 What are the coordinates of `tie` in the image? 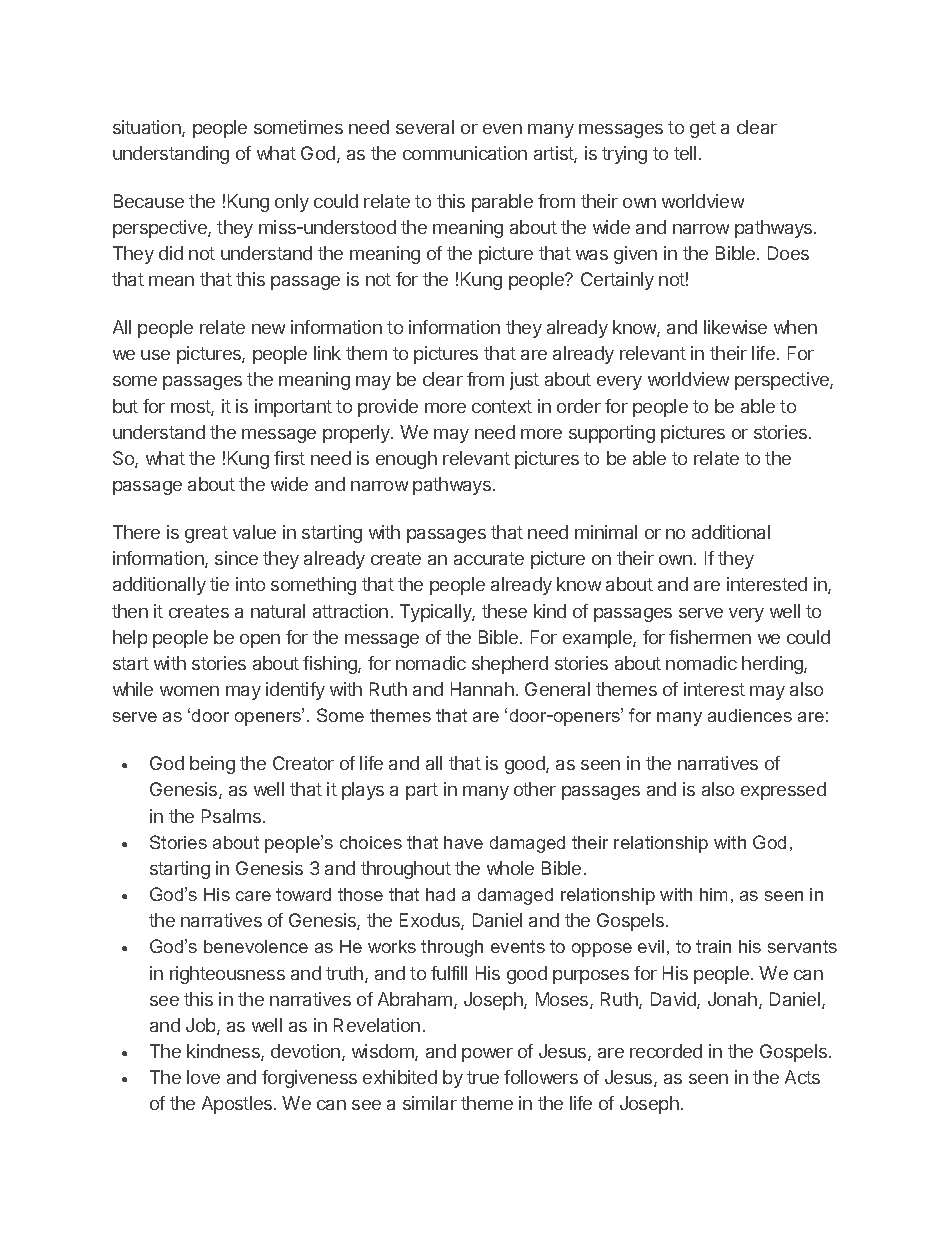 It's located at (219, 584).
